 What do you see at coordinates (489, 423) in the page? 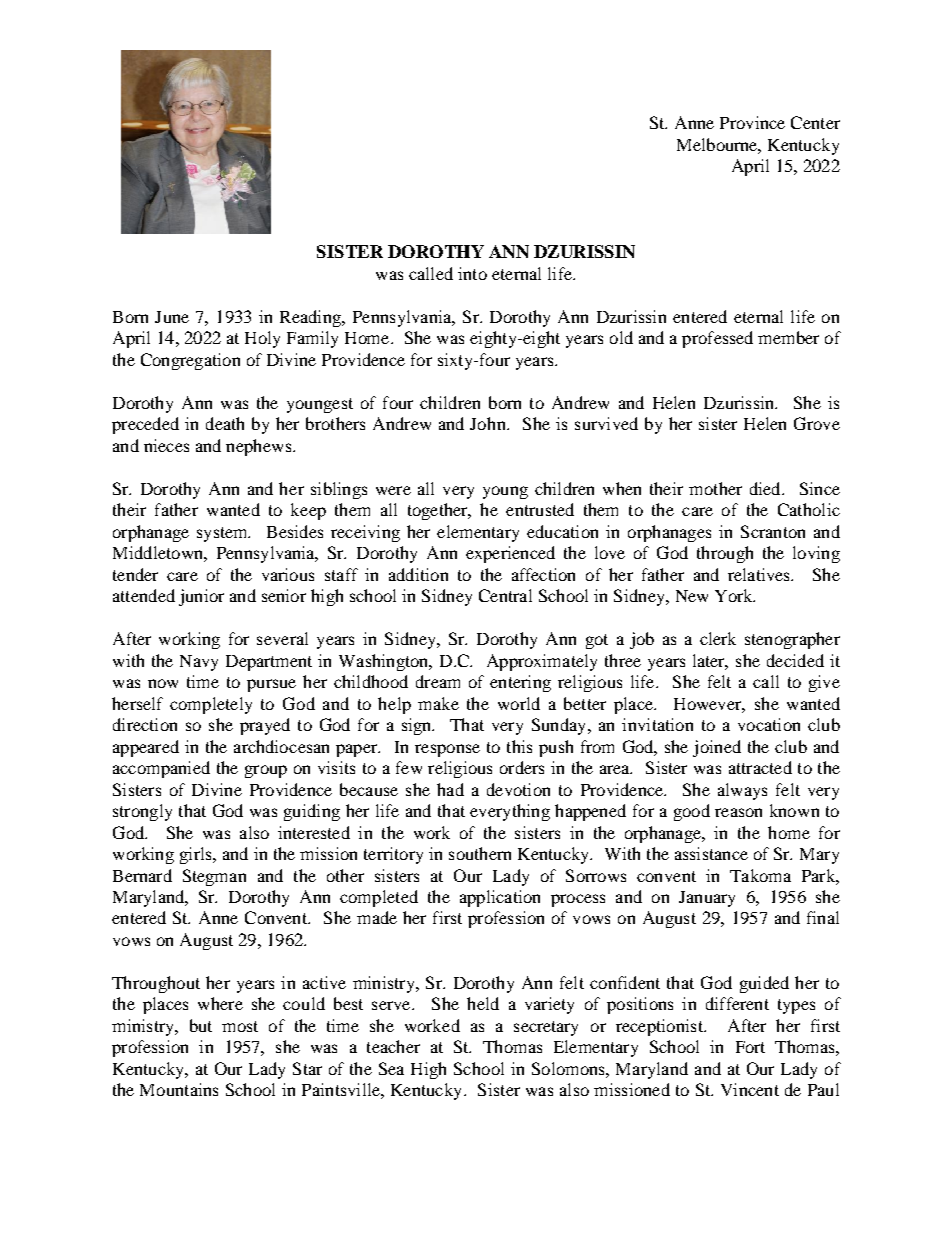
I see `John` at bounding box center [489, 423].
